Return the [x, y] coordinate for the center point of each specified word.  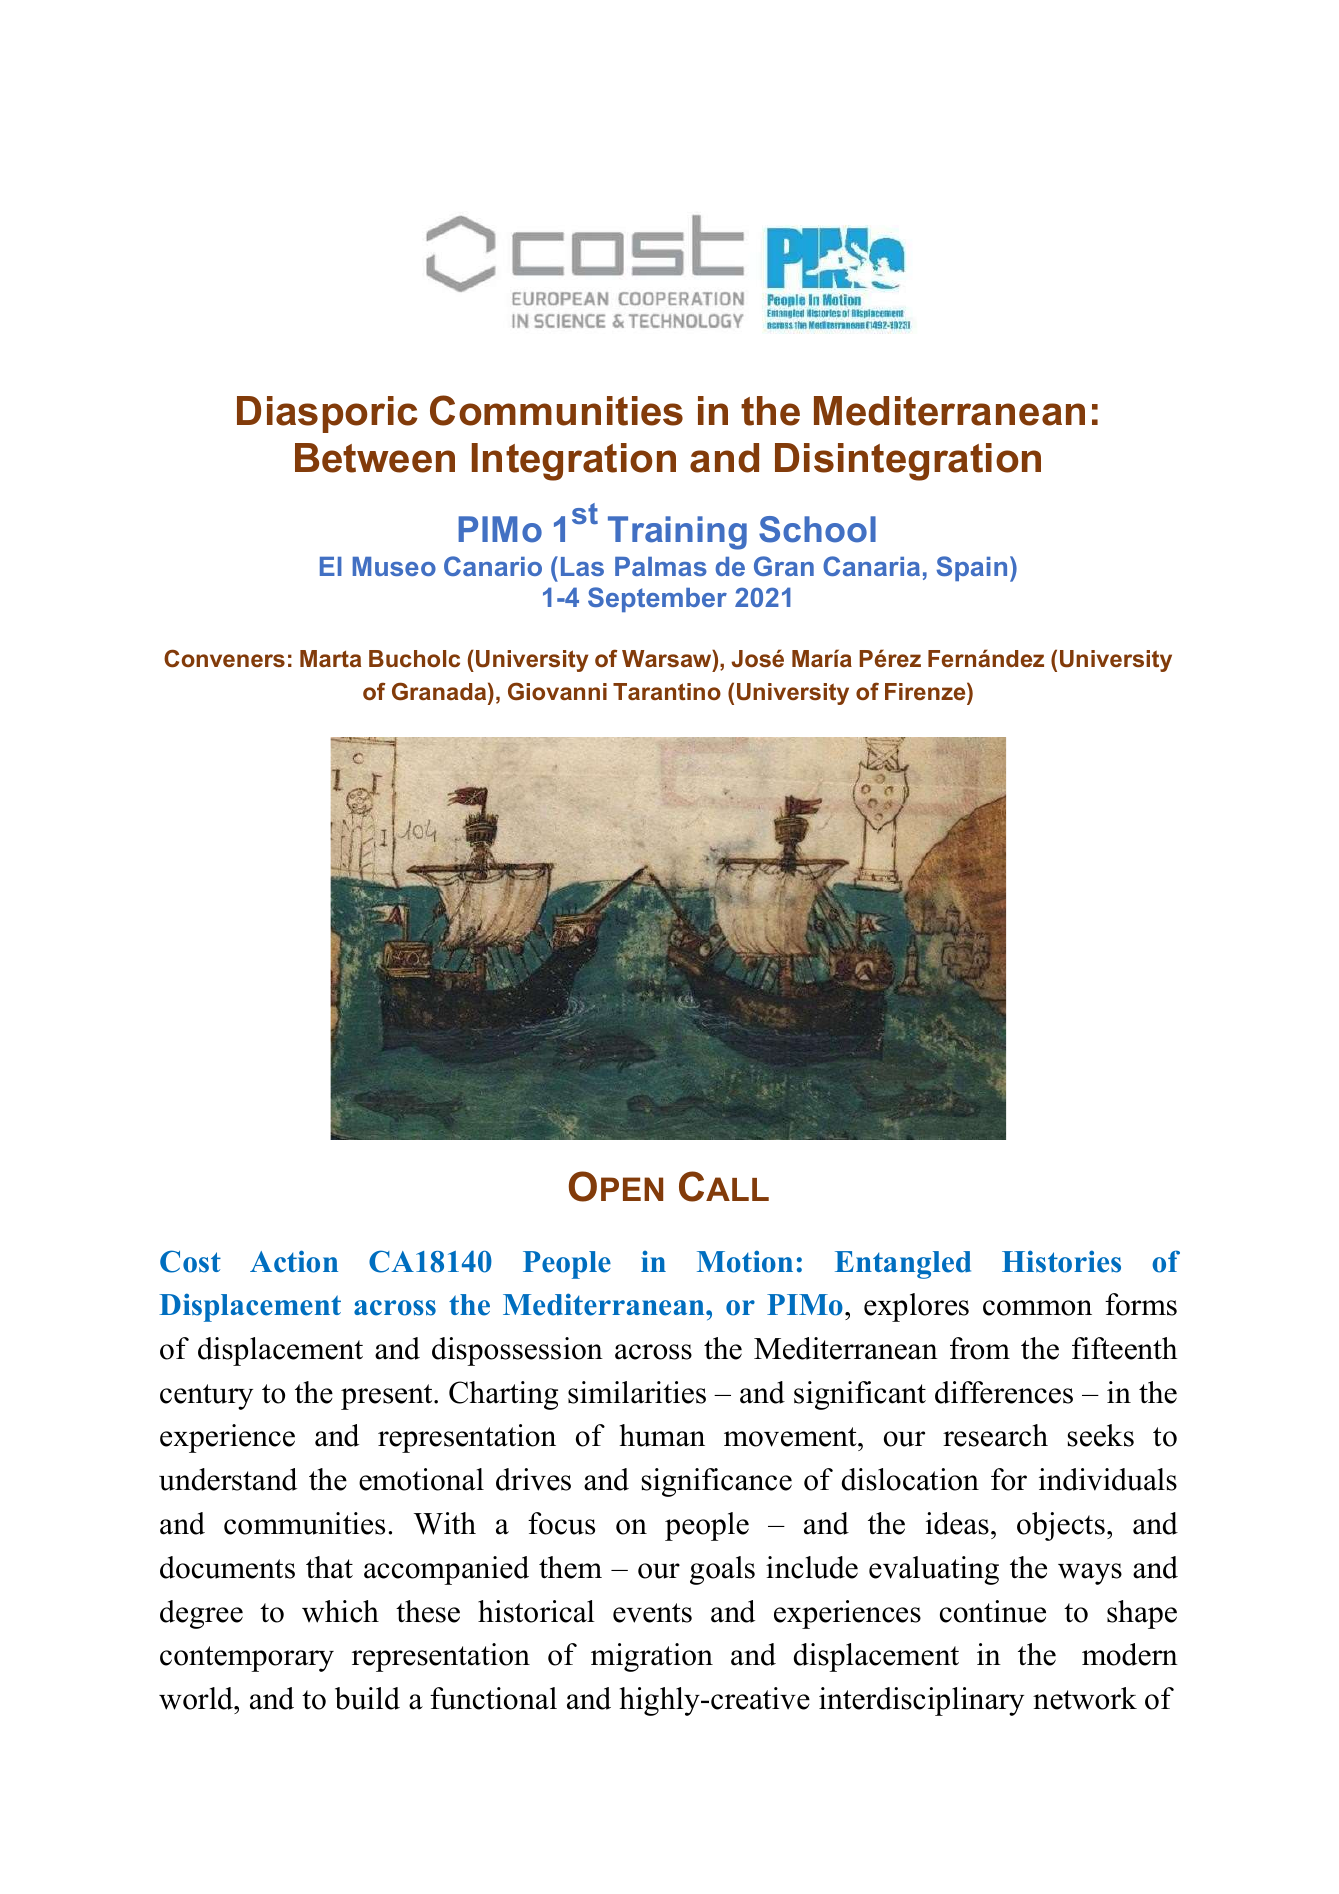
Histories [1061, 1261]
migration [652, 1657]
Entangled [903, 1265]
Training [677, 533]
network [1085, 1698]
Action [294, 1261]
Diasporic [327, 414]
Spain [971, 568]
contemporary [247, 1659]
